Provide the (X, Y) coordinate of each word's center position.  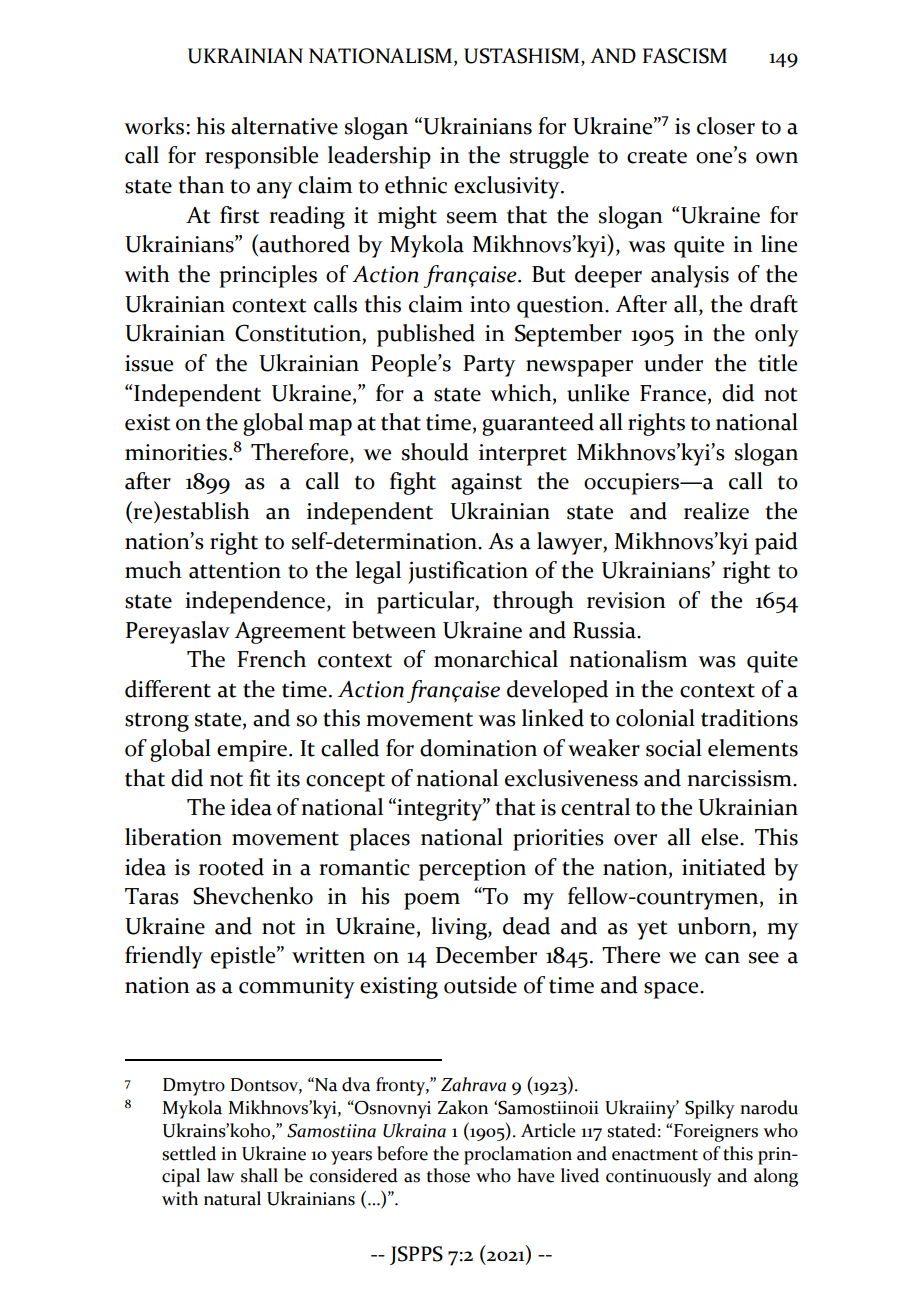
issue (149, 363)
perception (472, 870)
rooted (231, 867)
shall (259, 1175)
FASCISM (685, 56)
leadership (379, 157)
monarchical (496, 659)
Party (489, 366)
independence (256, 602)
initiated (724, 867)
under (673, 363)
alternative (284, 126)
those (448, 1175)
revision (626, 600)
